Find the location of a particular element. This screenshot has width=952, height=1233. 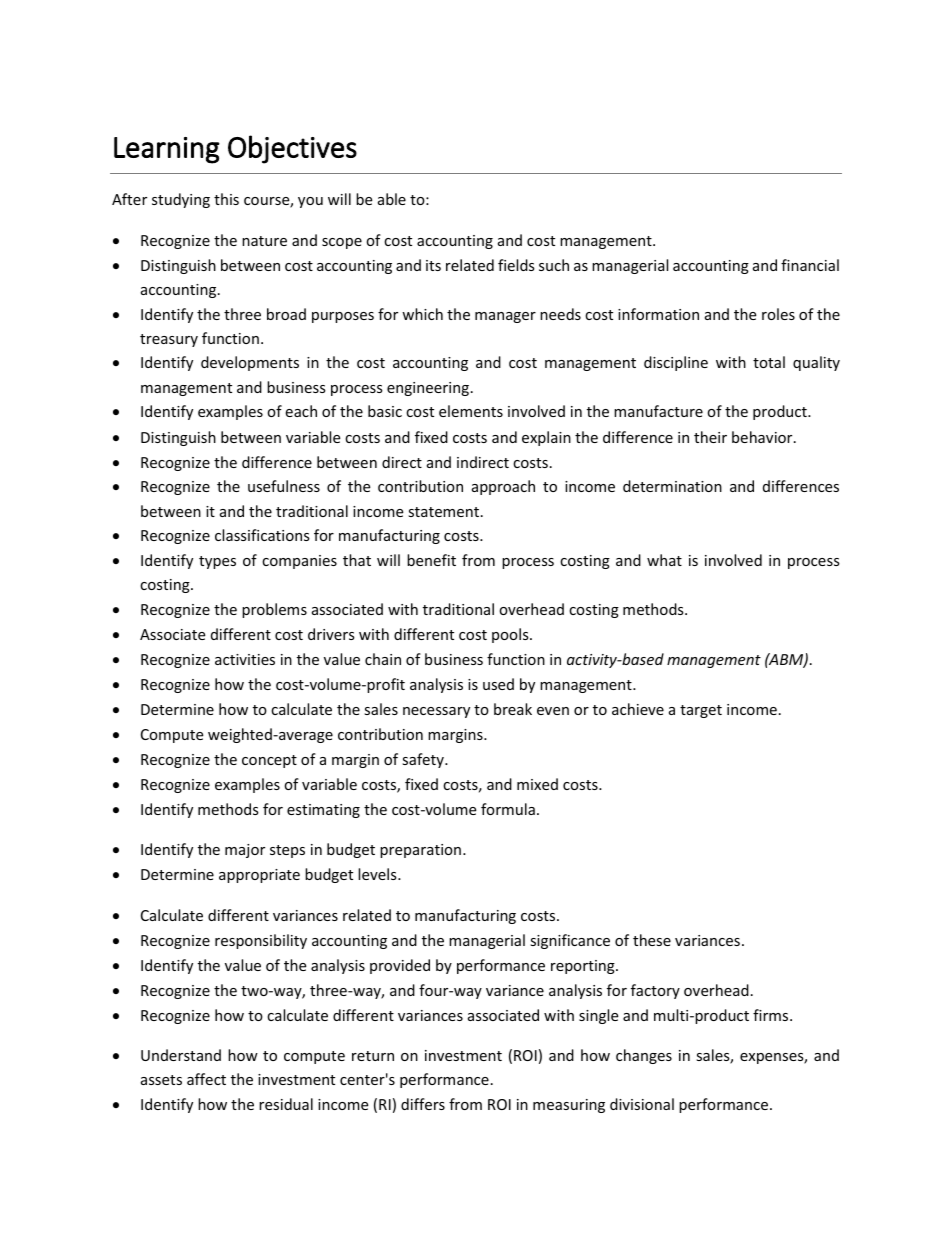

what is located at coordinates (664, 560).
